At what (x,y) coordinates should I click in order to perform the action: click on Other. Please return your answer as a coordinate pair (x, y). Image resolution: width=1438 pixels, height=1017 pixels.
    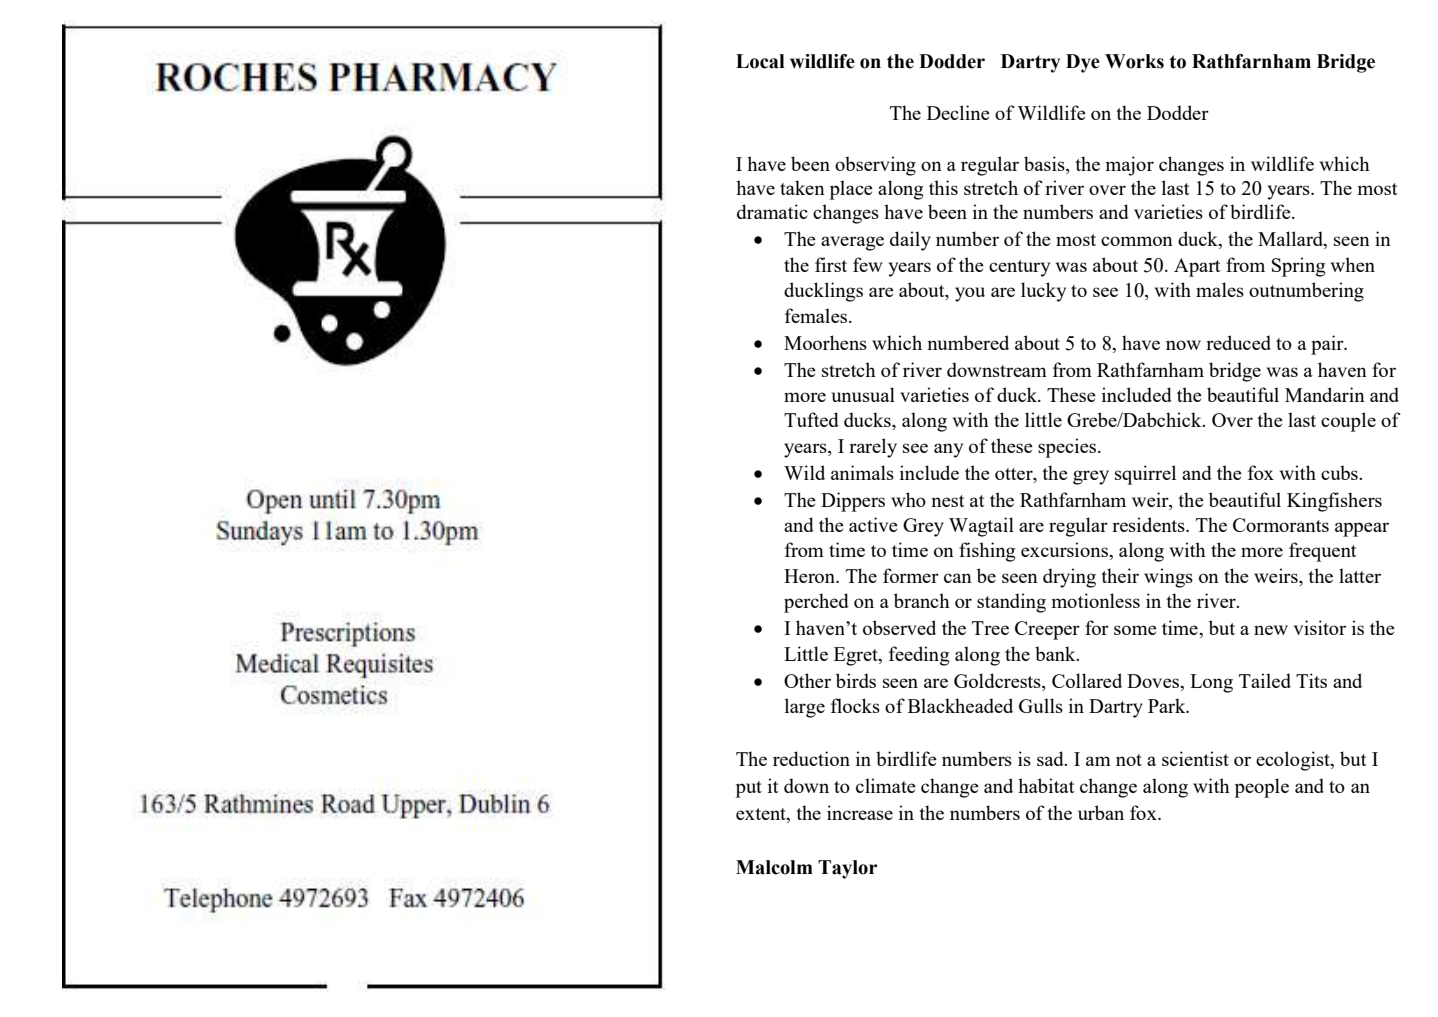
    Looking at the image, I should click on (807, 680).
